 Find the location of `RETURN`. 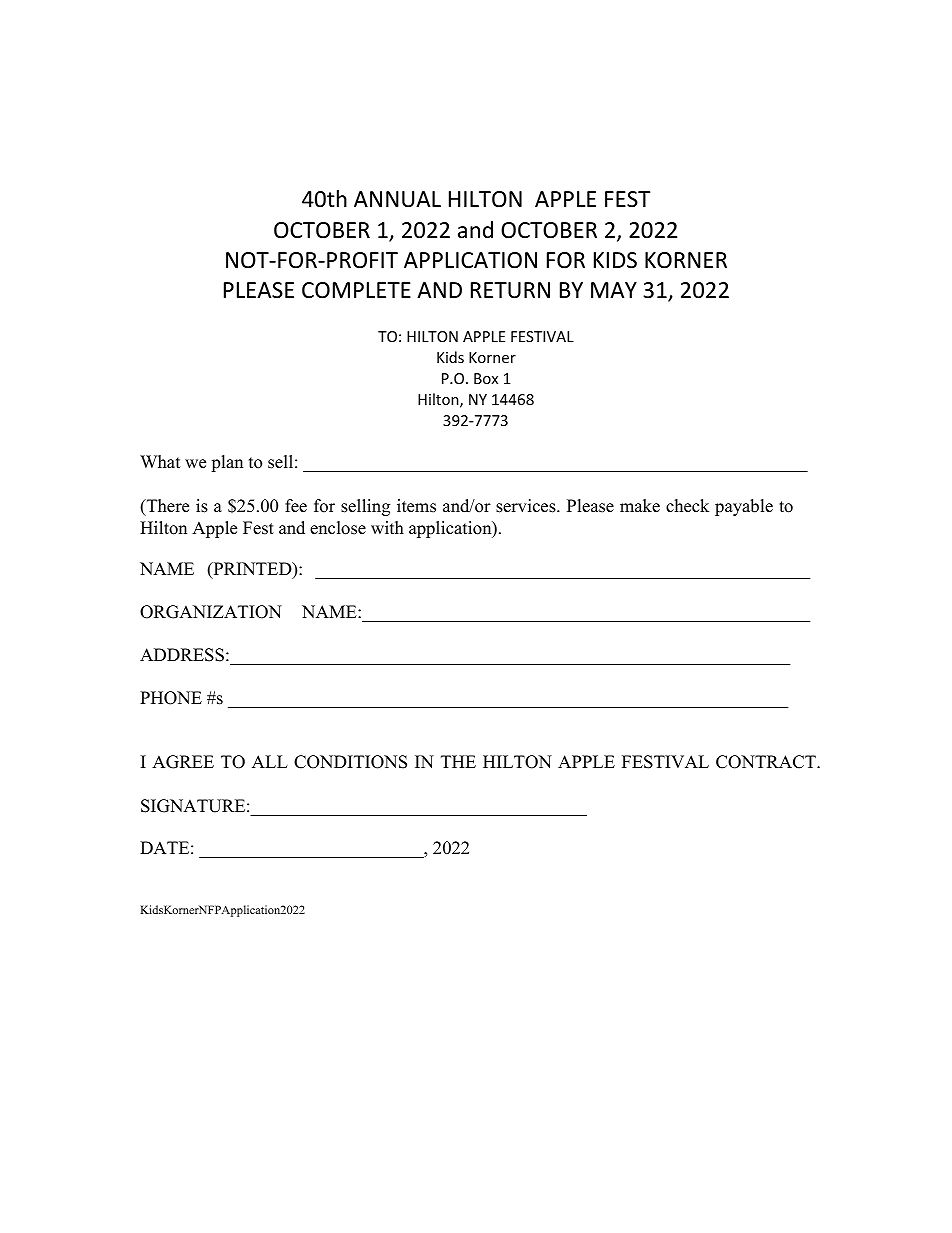

RETURN is located at coordinates (510, 290).
